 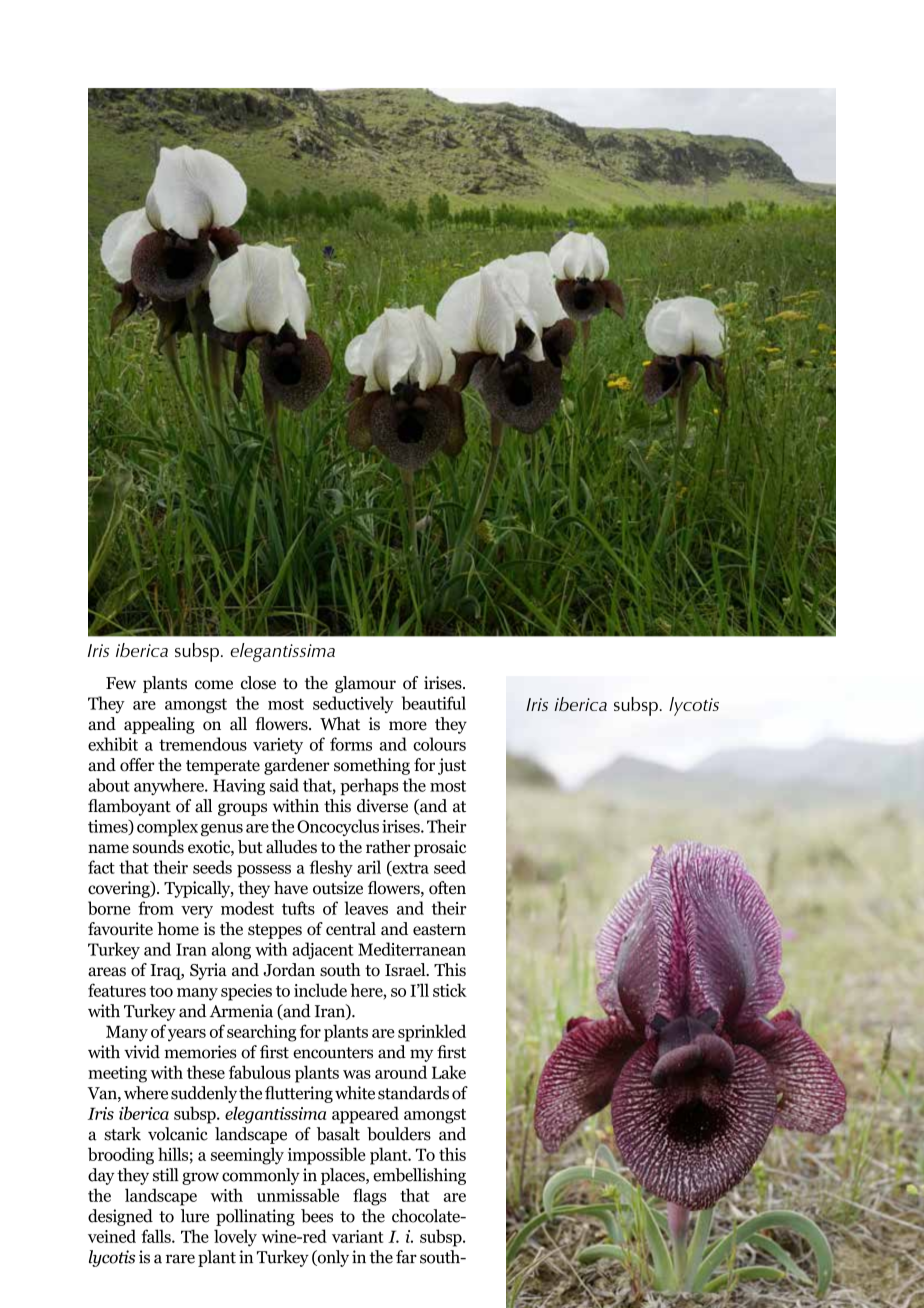 I want to click on close, so click(x=258, y=683).
